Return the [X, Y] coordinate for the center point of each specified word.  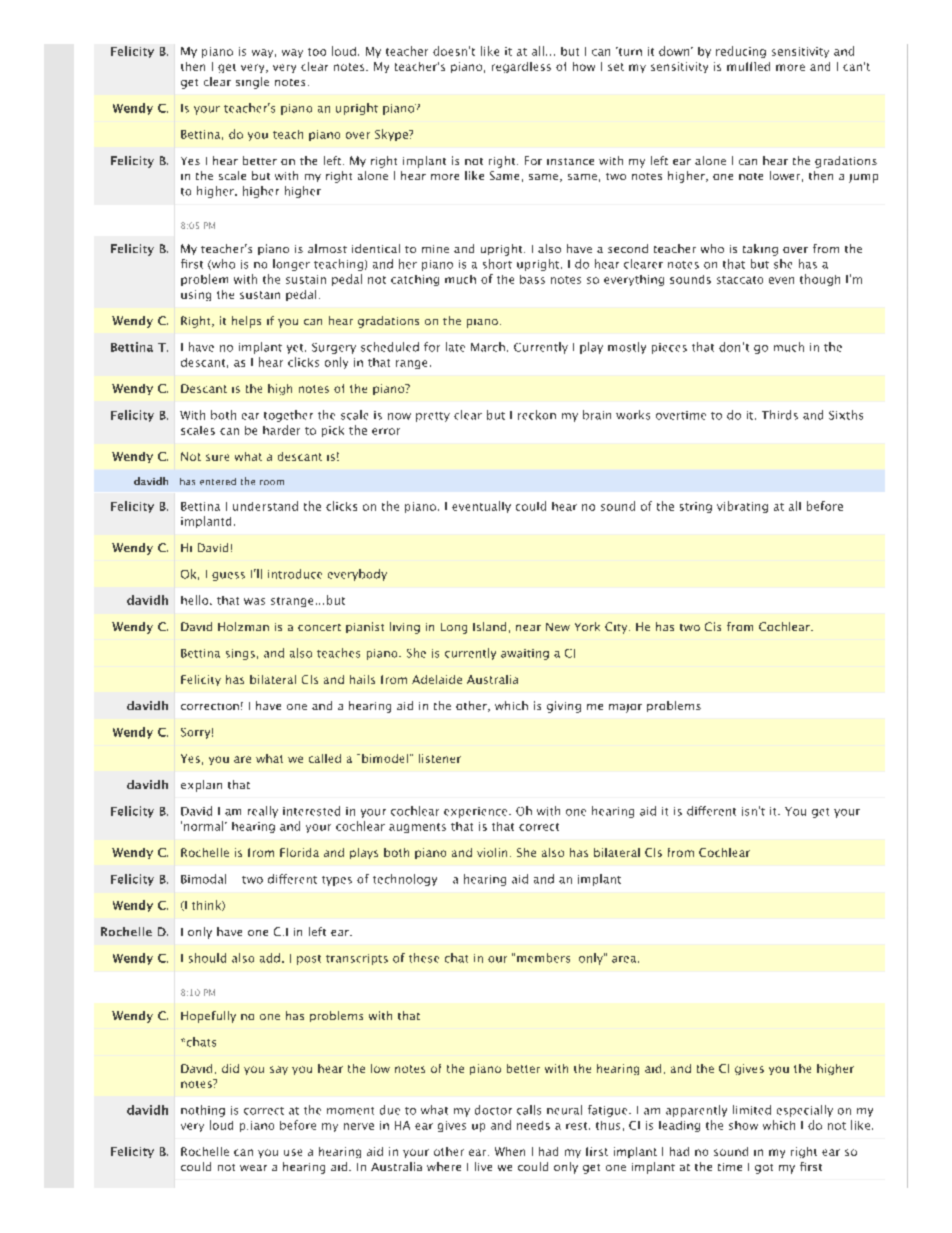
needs [533, 1125]
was [254, 601]
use [293, 1152]
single [252, 83]
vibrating [742, 507]
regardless [521, 67]
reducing [741, 52]
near [528, 628]
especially [805, 1111]
